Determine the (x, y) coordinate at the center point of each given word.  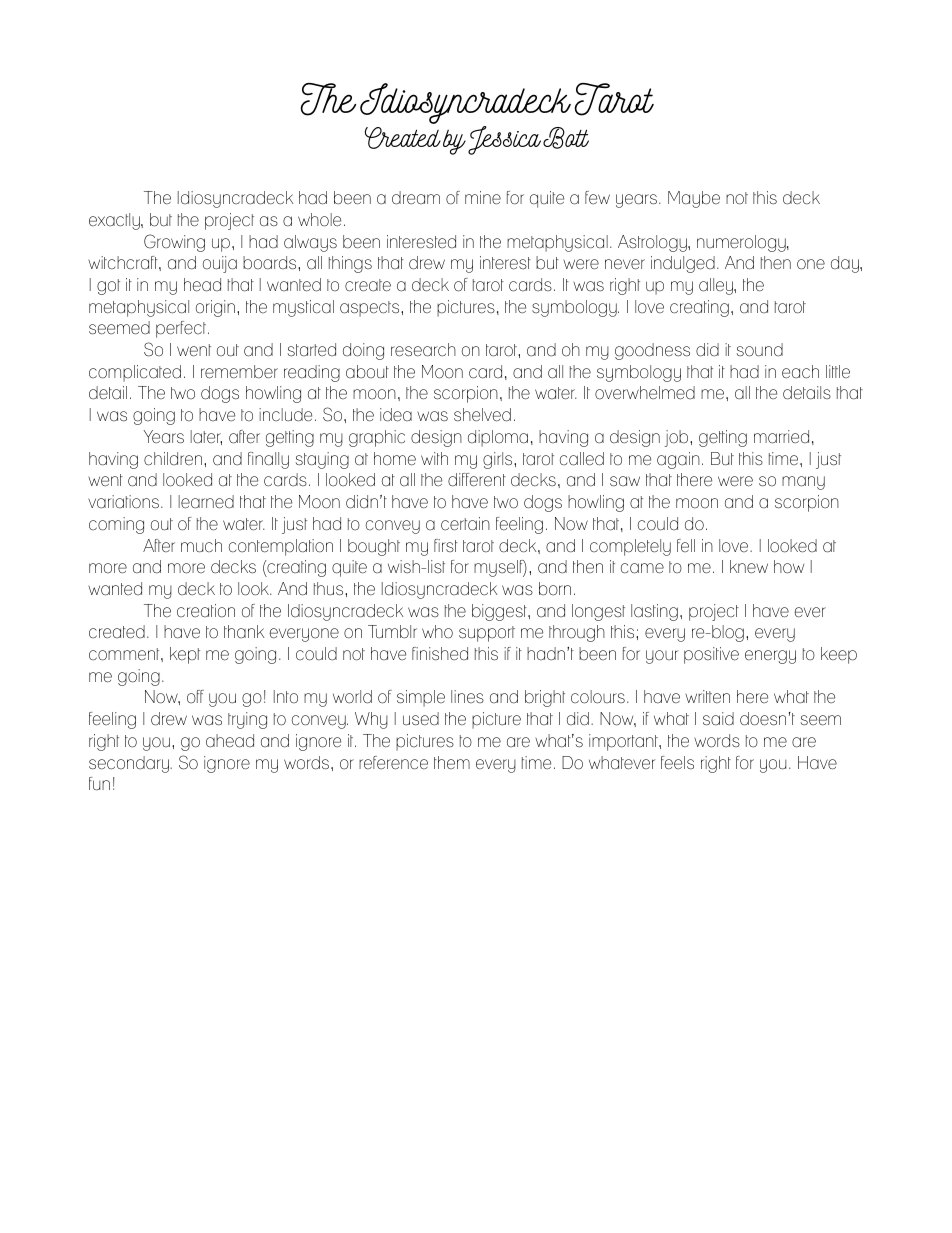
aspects (371, 309)
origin (215, 308)
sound (760, 350)
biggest (500, 612)
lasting (654, 612)
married (781, 437)
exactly (115, 221)
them (452, 762)
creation (206, 611)
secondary (130, 764)
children (173, 459)
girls (499, 460)
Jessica (504, 140)
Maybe (694, 199)
